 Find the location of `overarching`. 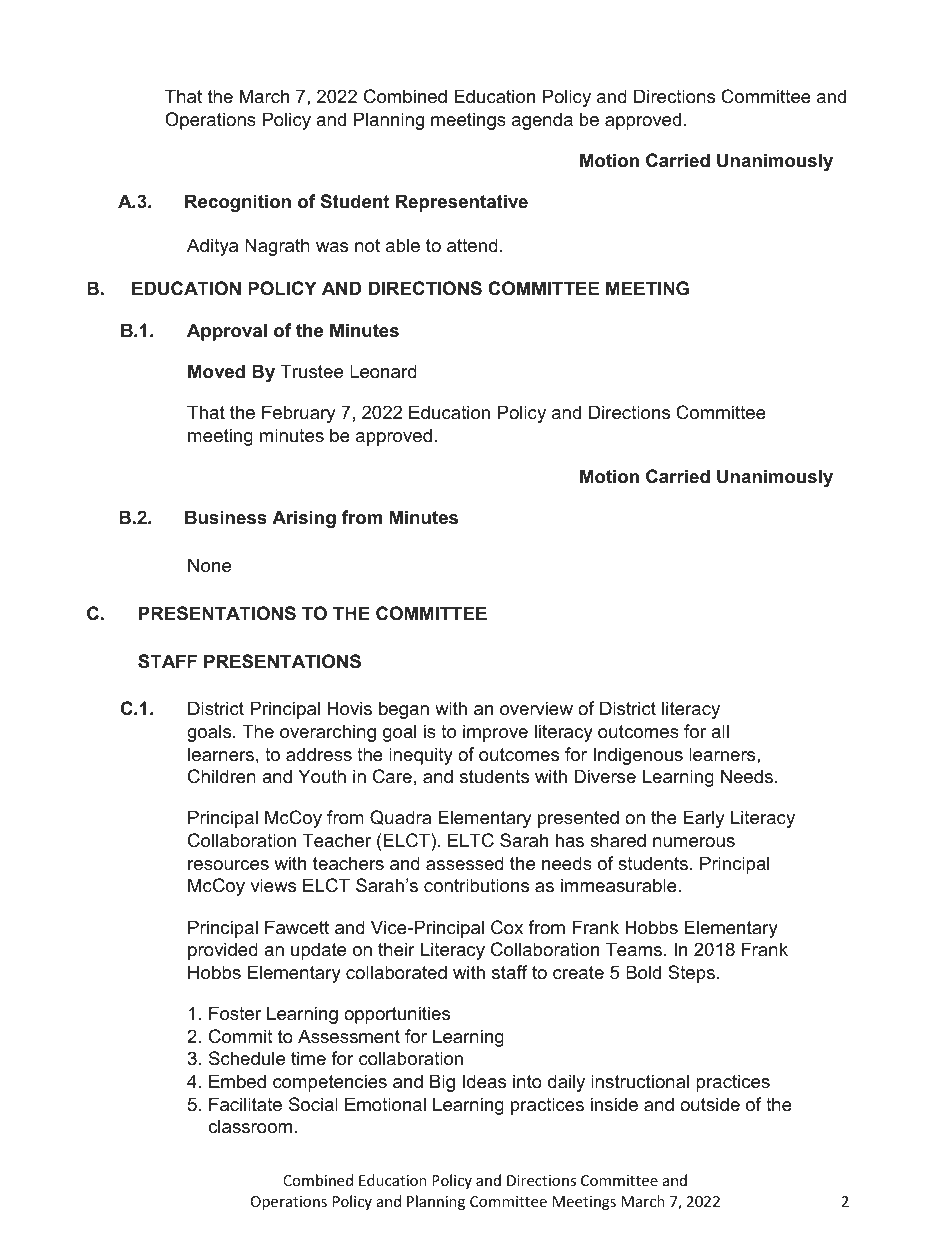

overarching is located at coordinates (328, 733).
